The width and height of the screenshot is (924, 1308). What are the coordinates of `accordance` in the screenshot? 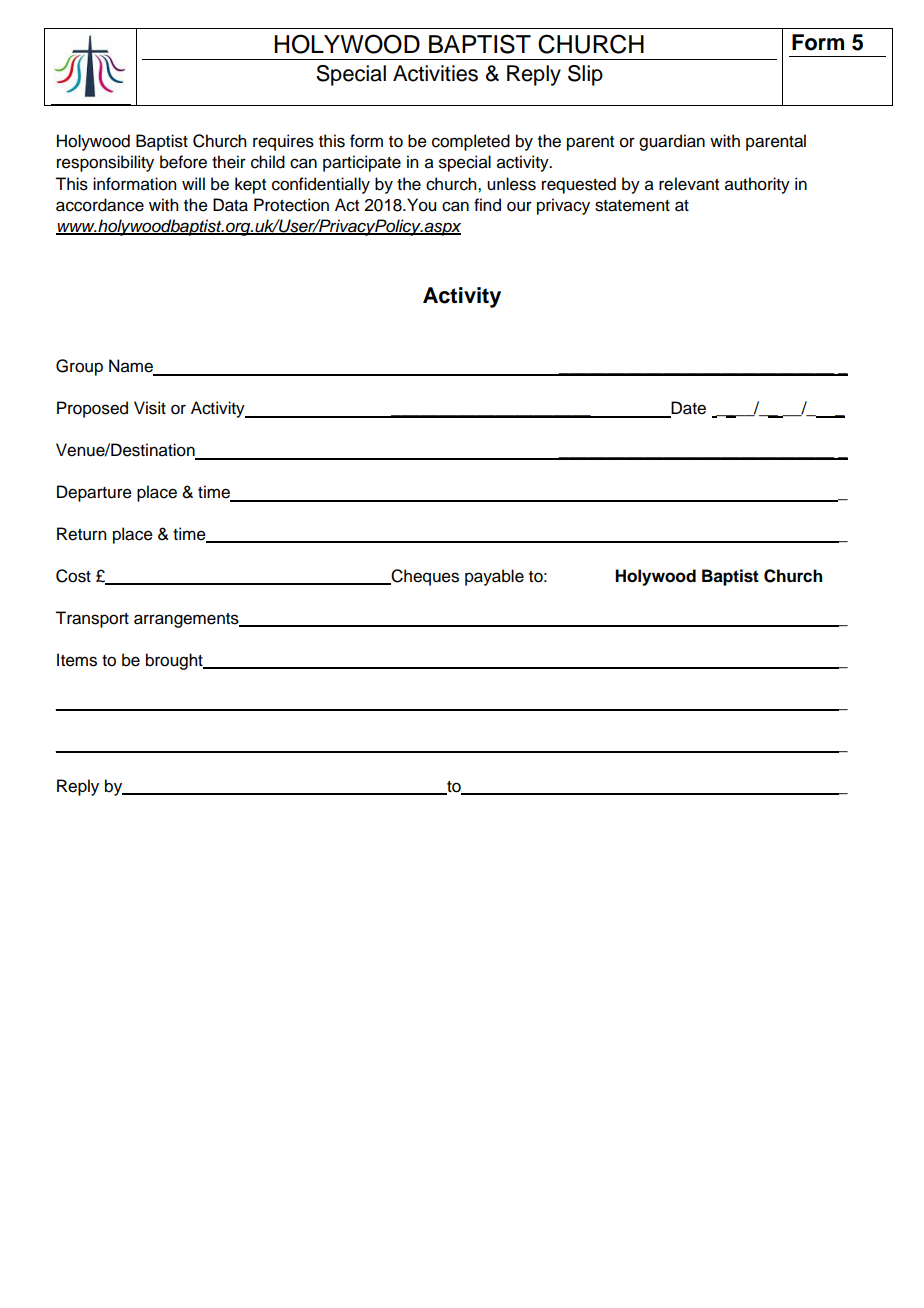 It's located at (100, 205).
